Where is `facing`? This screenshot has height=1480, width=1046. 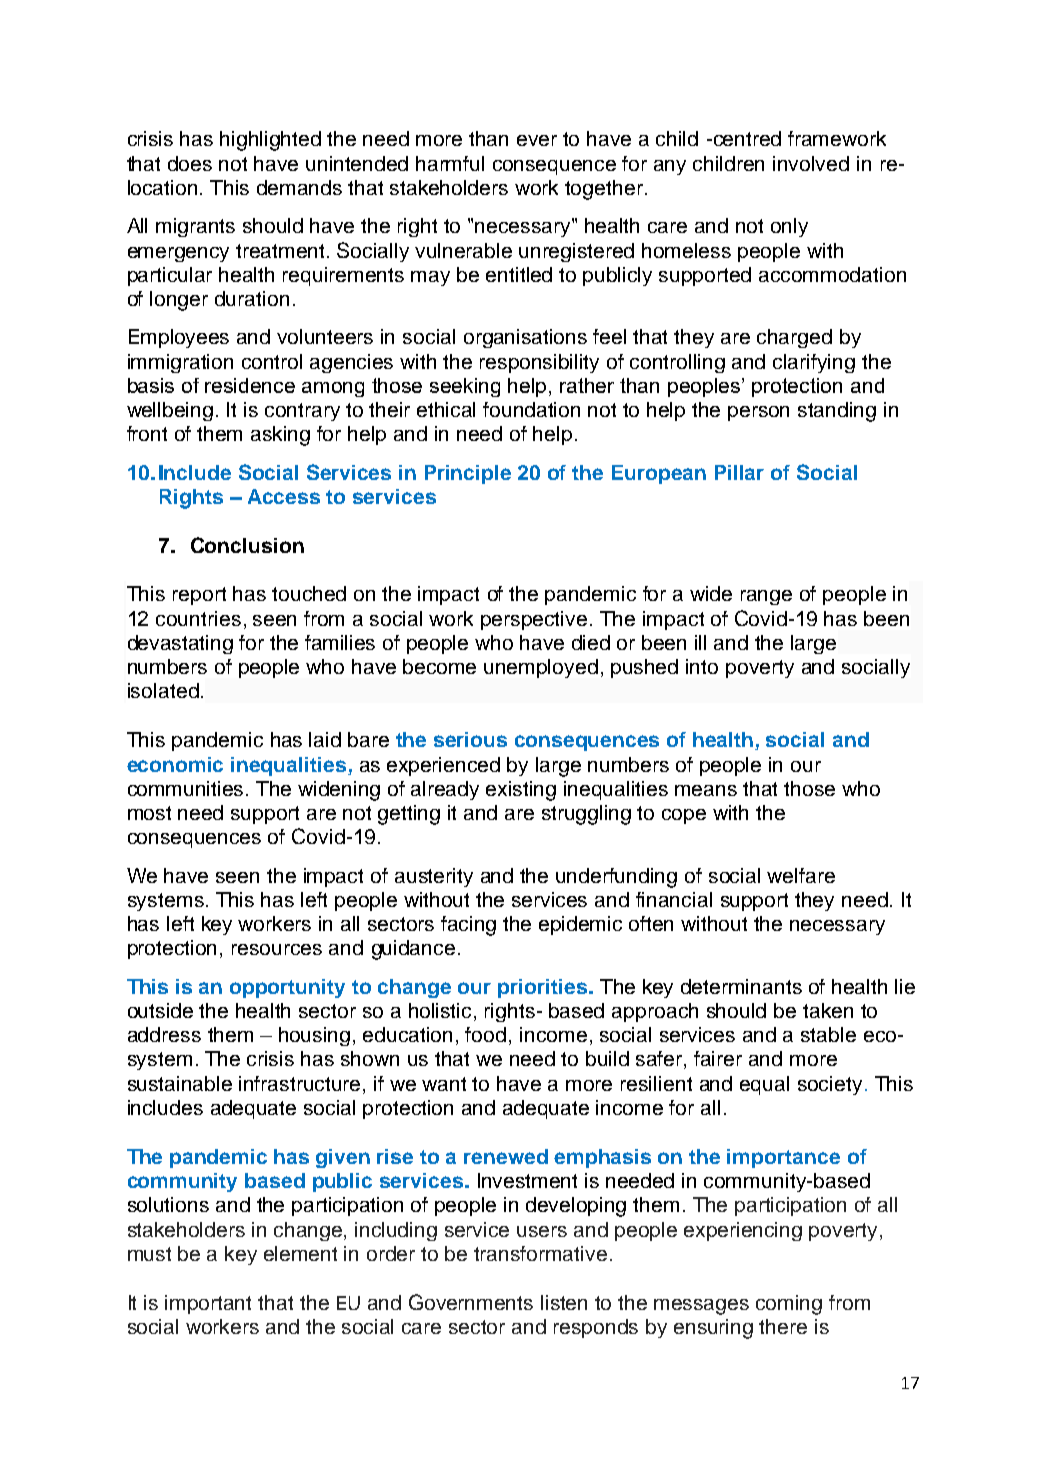
facing is located at coordinates (468, 926).
